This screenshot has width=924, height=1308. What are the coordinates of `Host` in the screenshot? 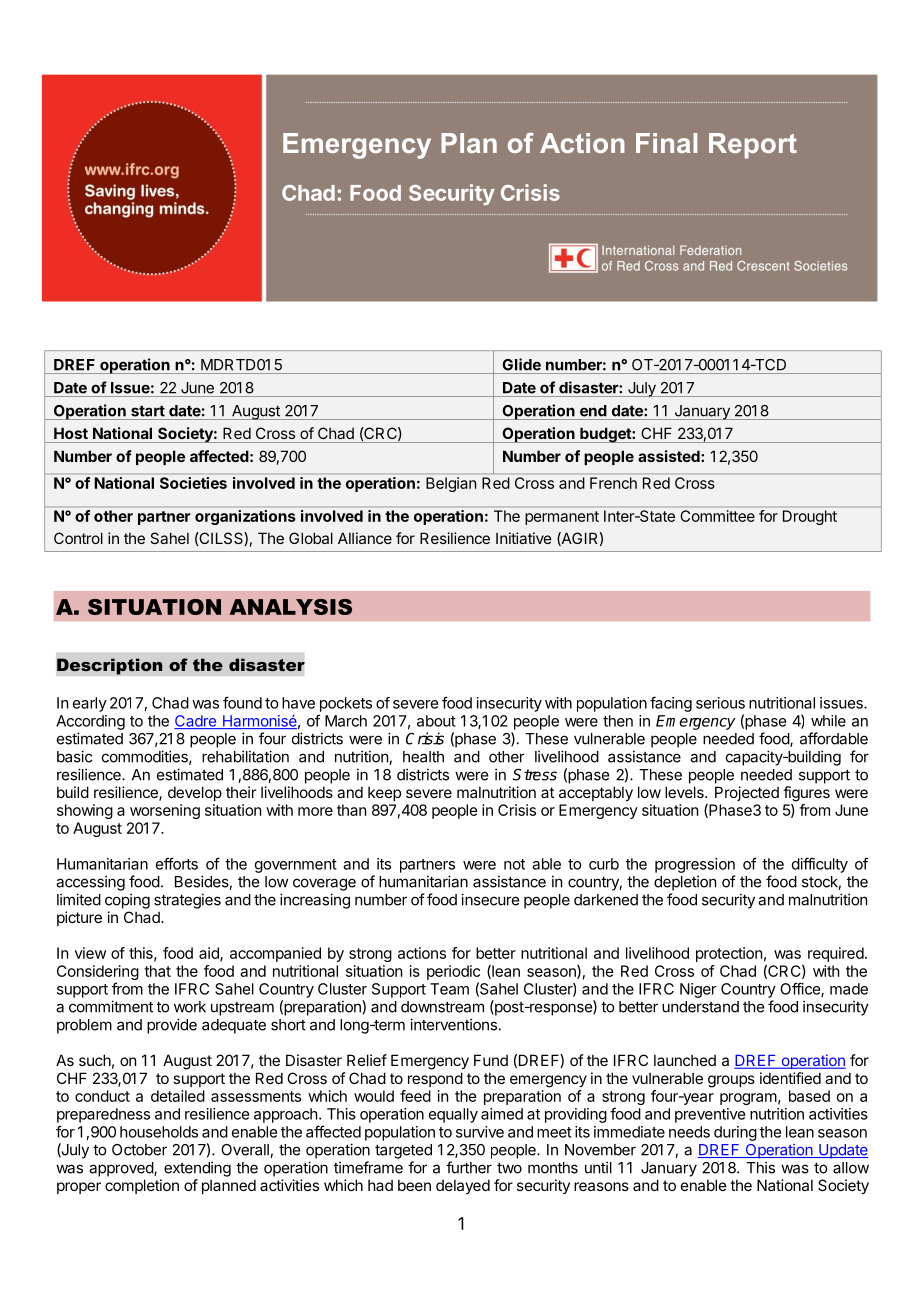 It's located at (71, 433).
